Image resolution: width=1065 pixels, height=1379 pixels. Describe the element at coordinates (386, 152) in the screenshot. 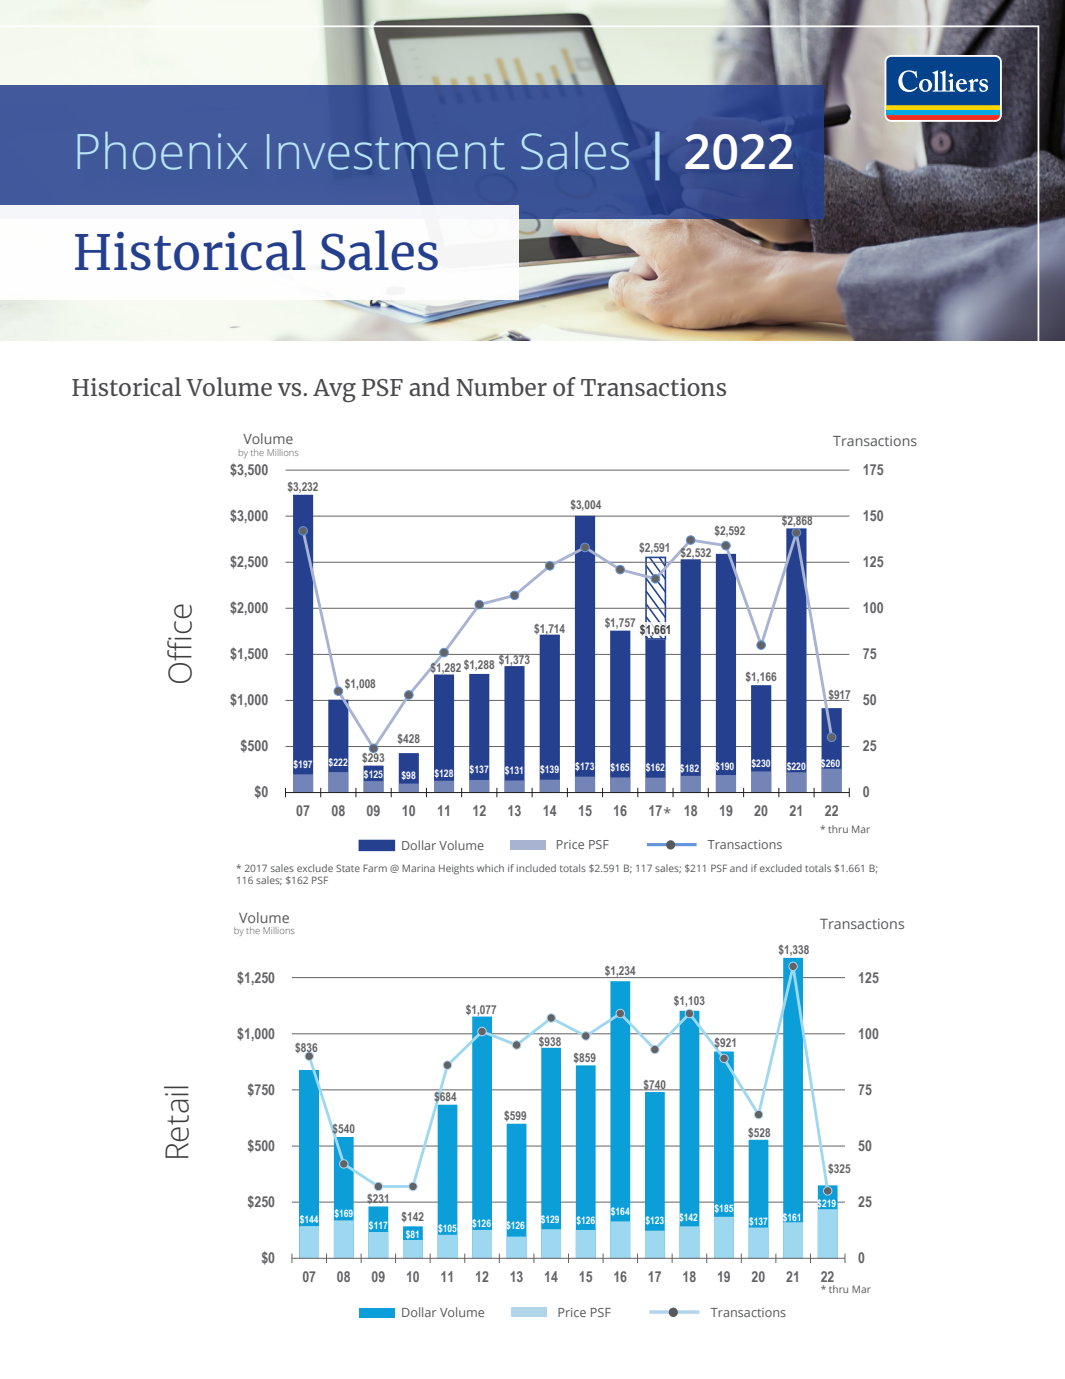

I see `Investment` at that location.
